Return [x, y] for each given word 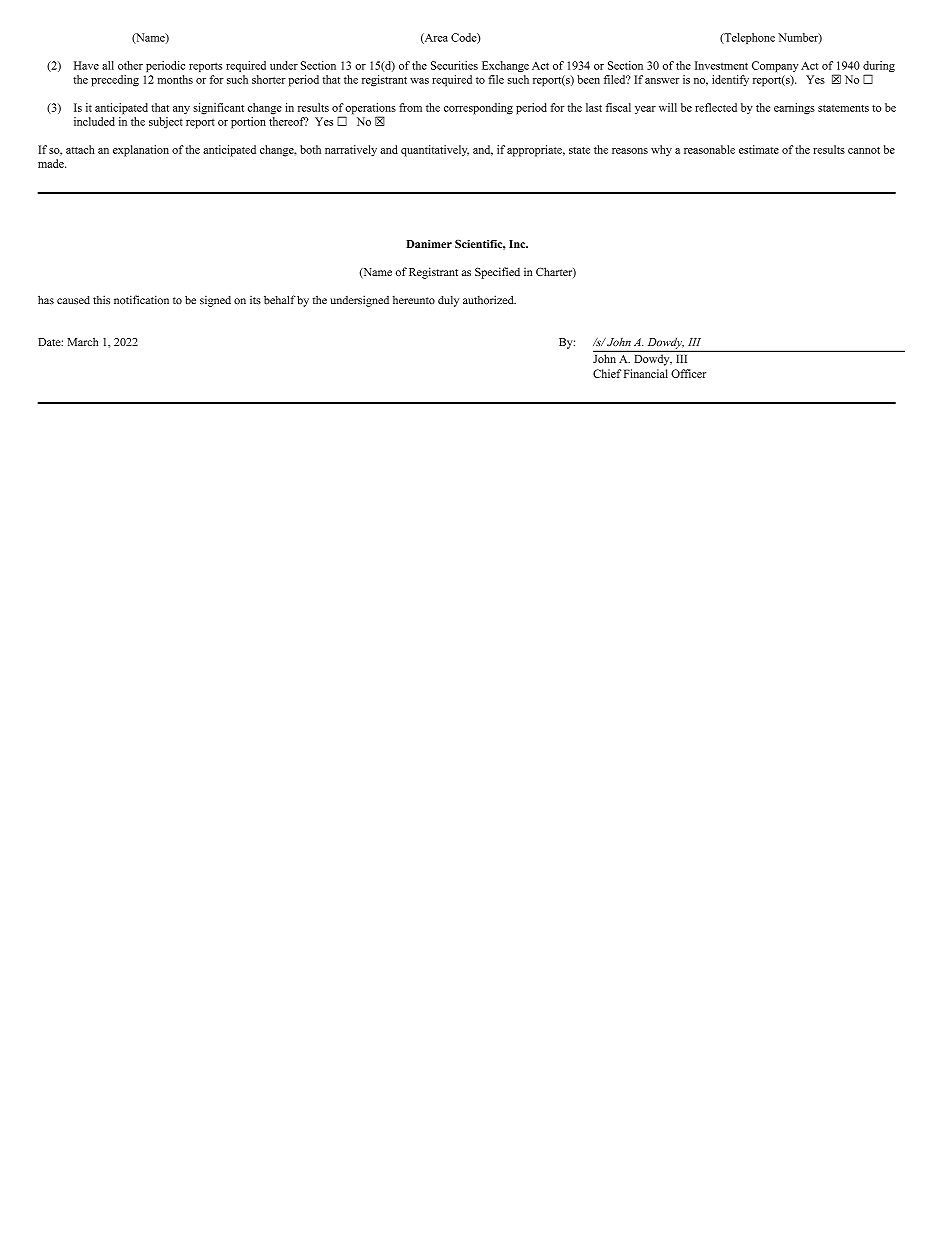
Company [775, 66]
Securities [454, 65]
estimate [759, 149]
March [83, 341]
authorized [489, 300]
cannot [864, 150]
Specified [497, 273]
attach [80, 149]
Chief [607, 373]
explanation [141, 151]
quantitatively [435, 151]
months [175, 79]
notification [141, 300]
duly [448, 301]
